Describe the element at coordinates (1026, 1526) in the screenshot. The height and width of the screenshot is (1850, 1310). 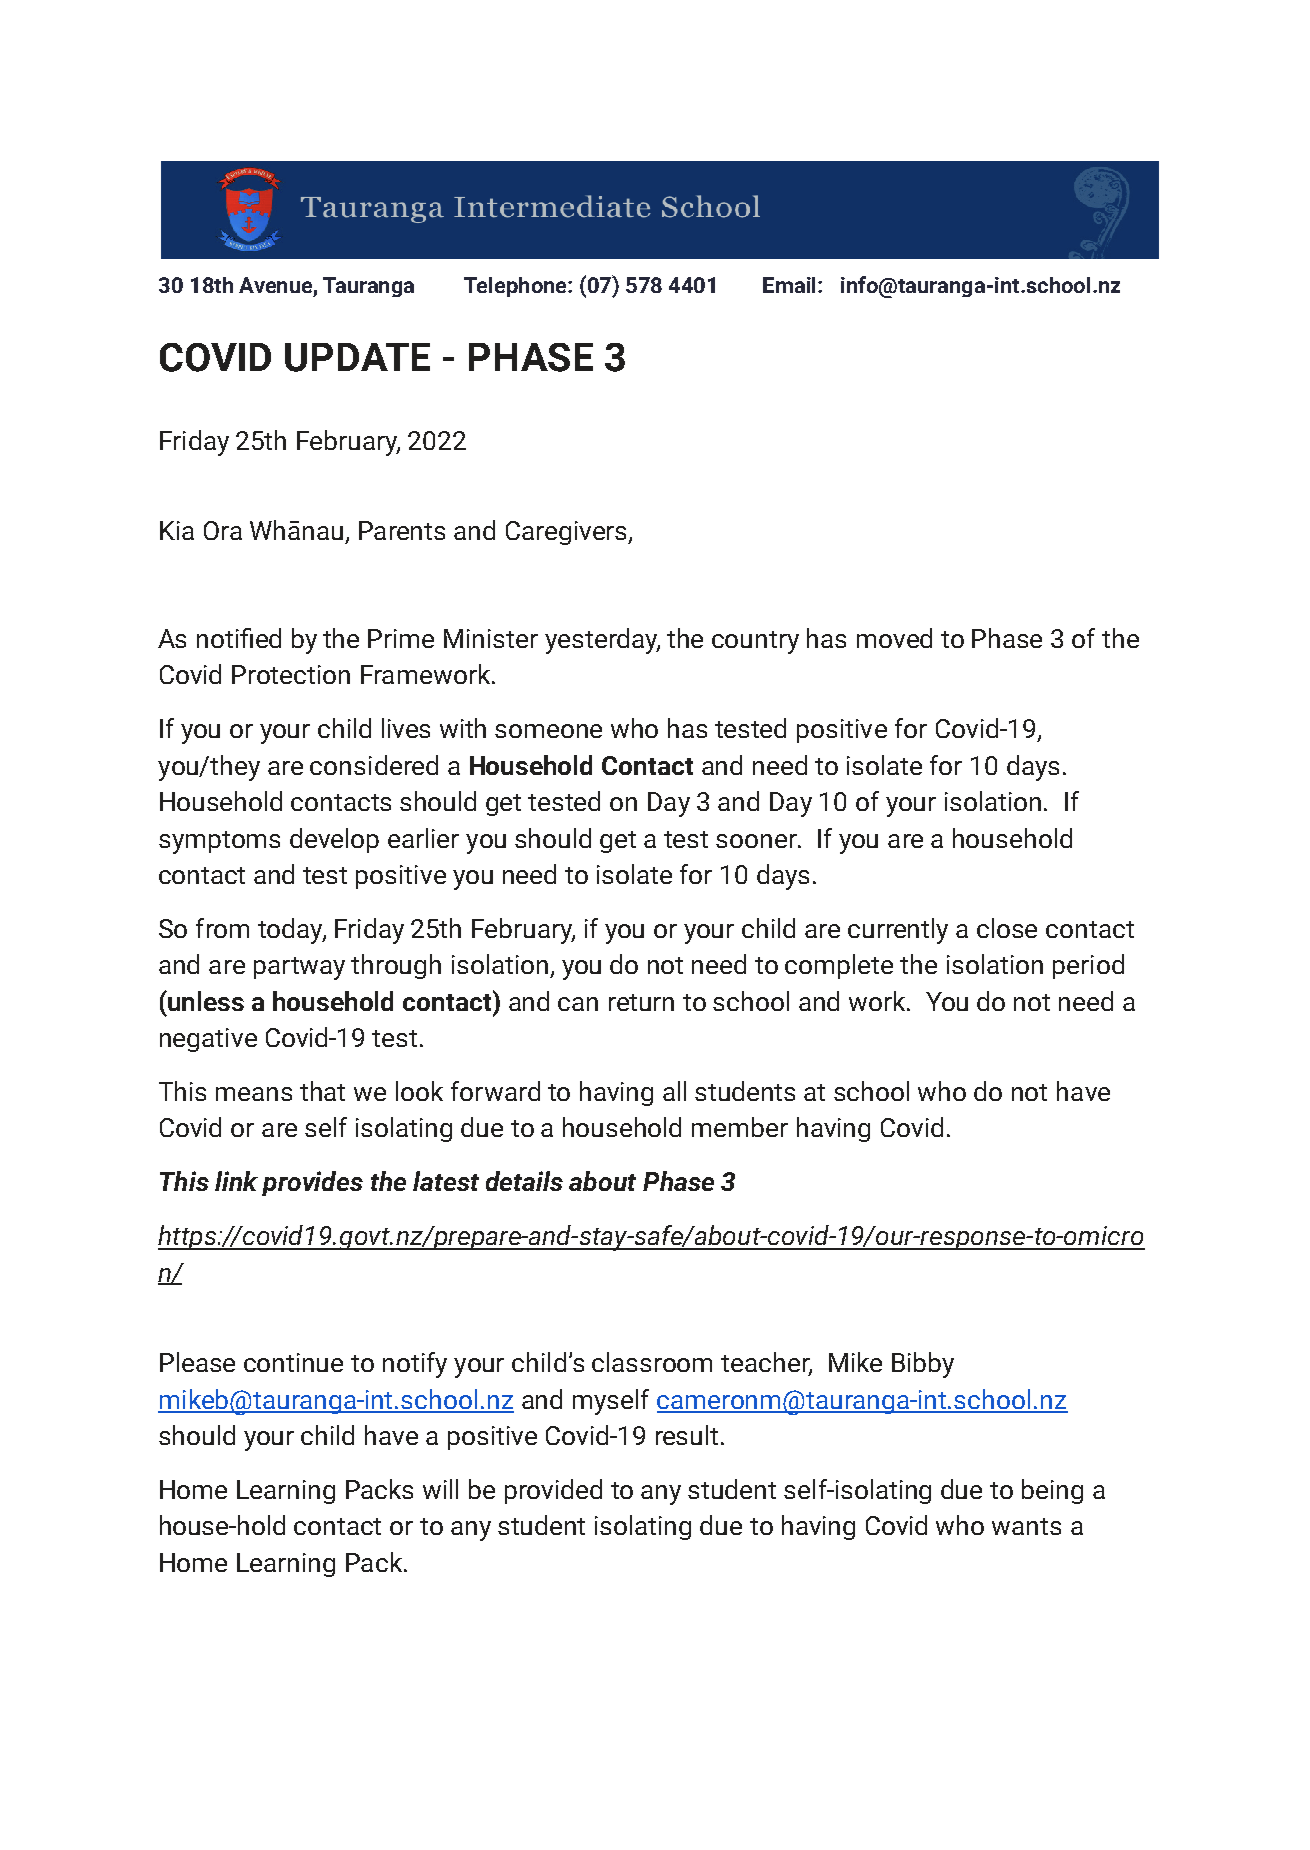
I see `wants` at that location.
